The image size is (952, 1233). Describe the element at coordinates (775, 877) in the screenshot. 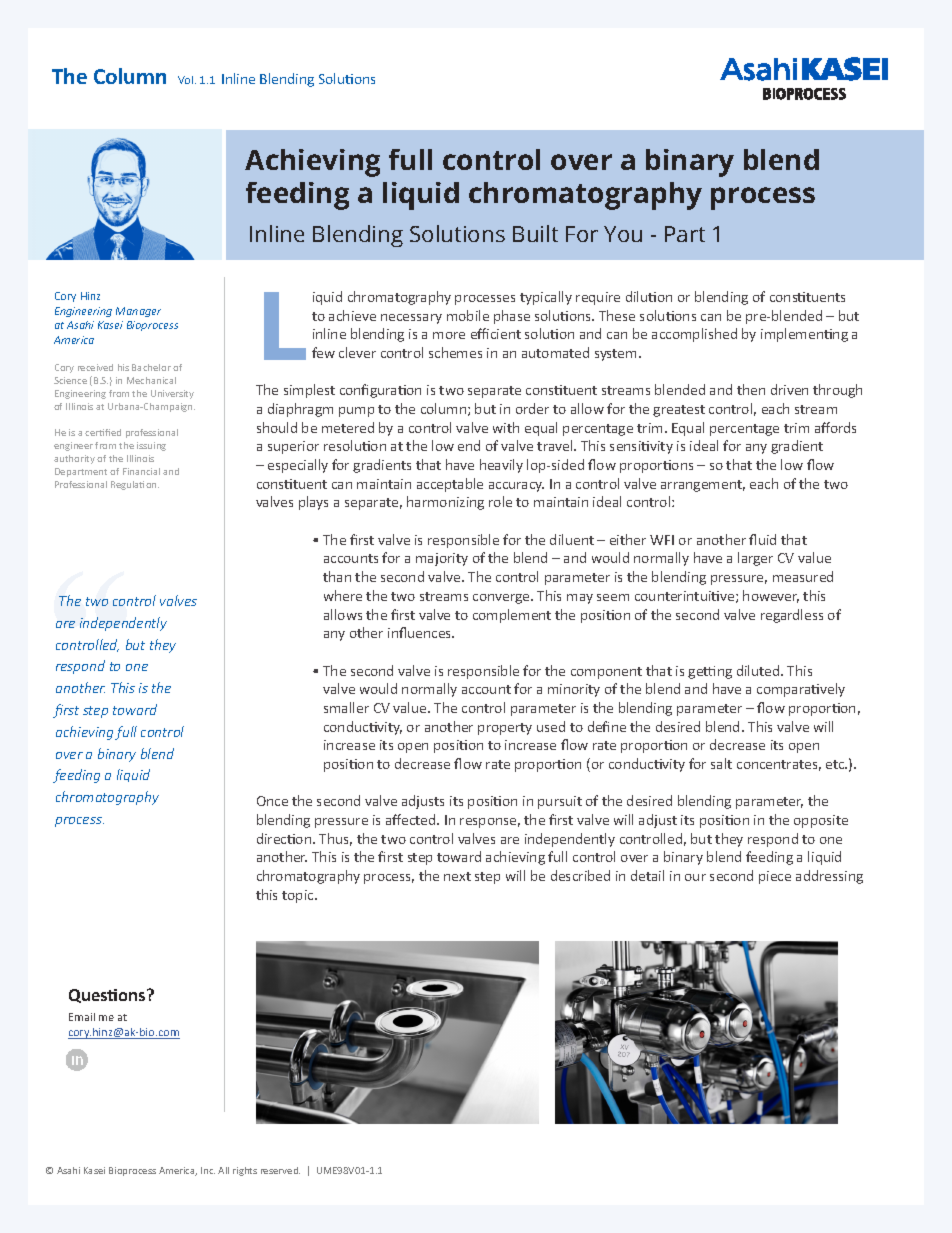

I see `piece` at that location.
